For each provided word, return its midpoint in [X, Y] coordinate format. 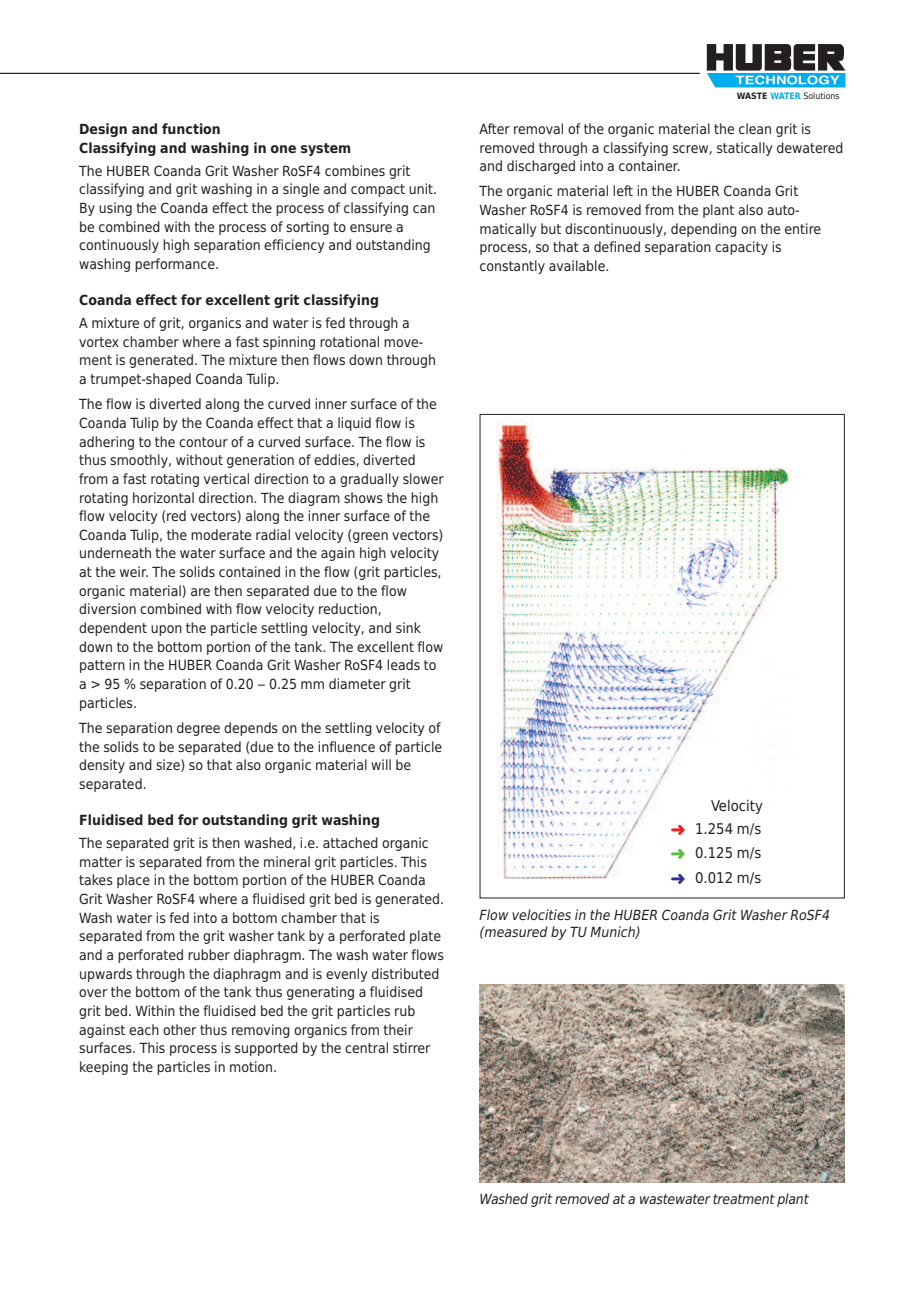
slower [423, 478]
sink [408, 627]
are [200, 592]
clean [755, 128]
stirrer [411, 1047]
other [179, 1029]
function [191, 128]
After [494, 128]
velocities [541, 914]
